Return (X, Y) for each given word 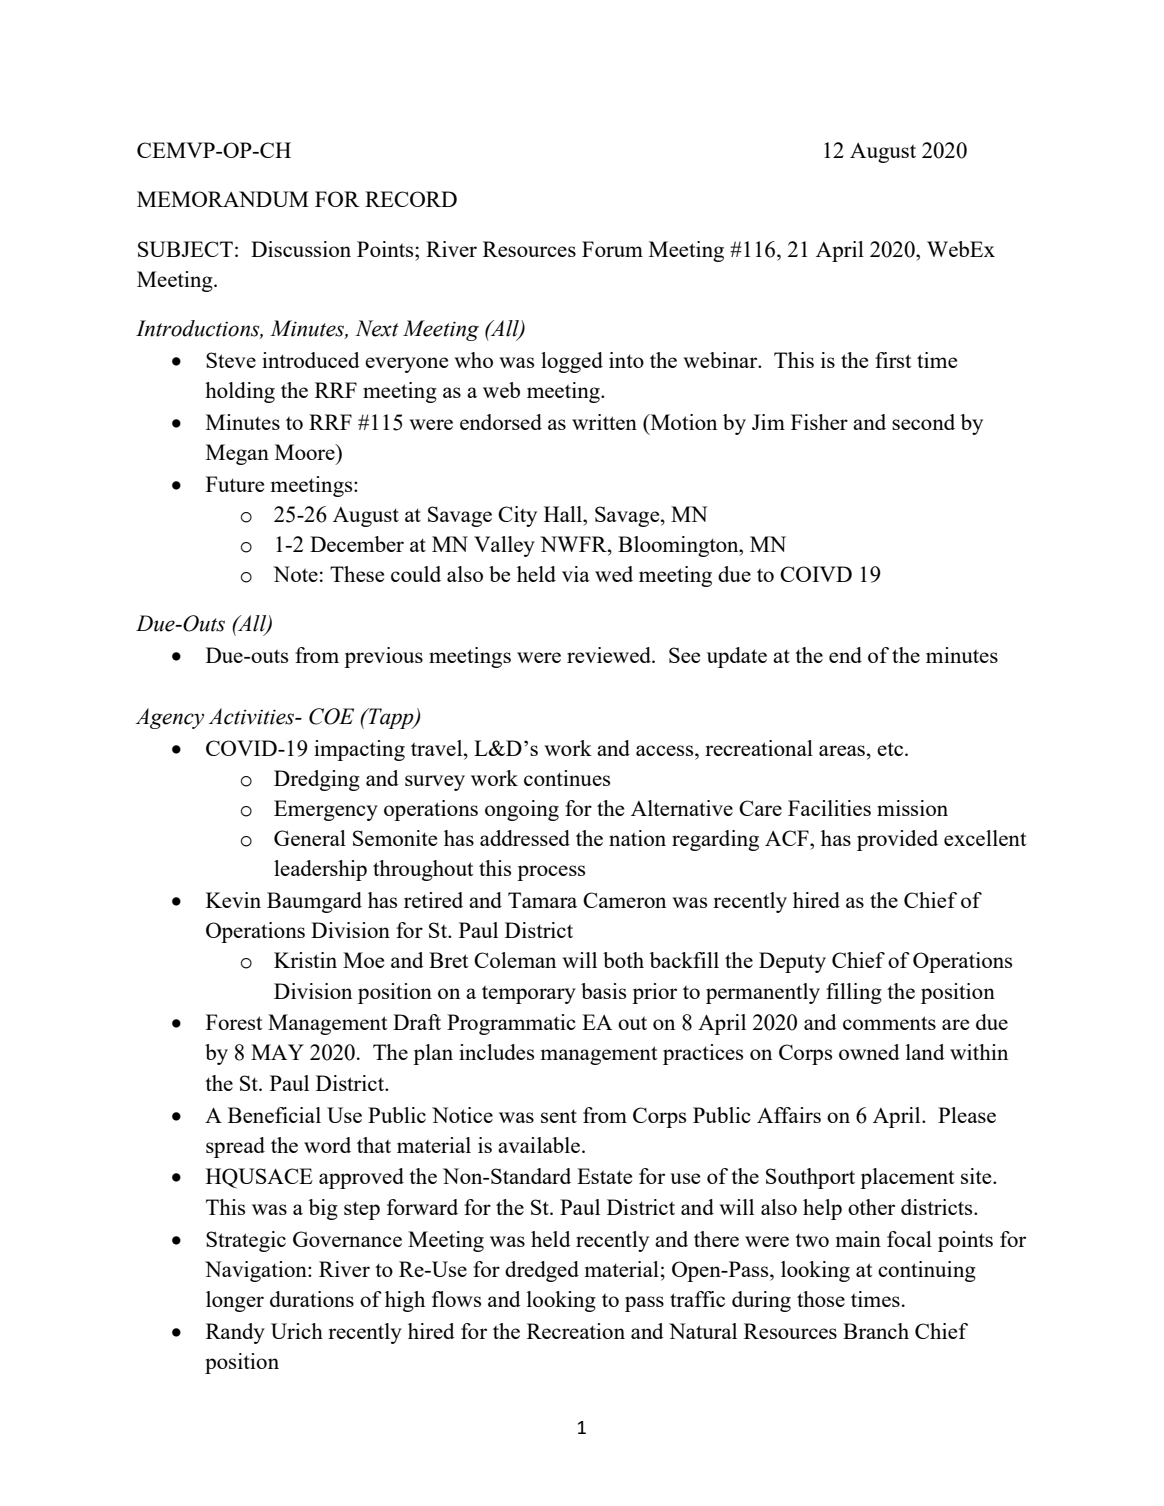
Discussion (301, 249)
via (576, 574)
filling (854, 993)
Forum (612, 249)
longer (235, 1301)
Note (295, 574)
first (893, 360)
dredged (542, 1271)
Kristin (305, 960)
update (737, 657)
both (623, 960)
